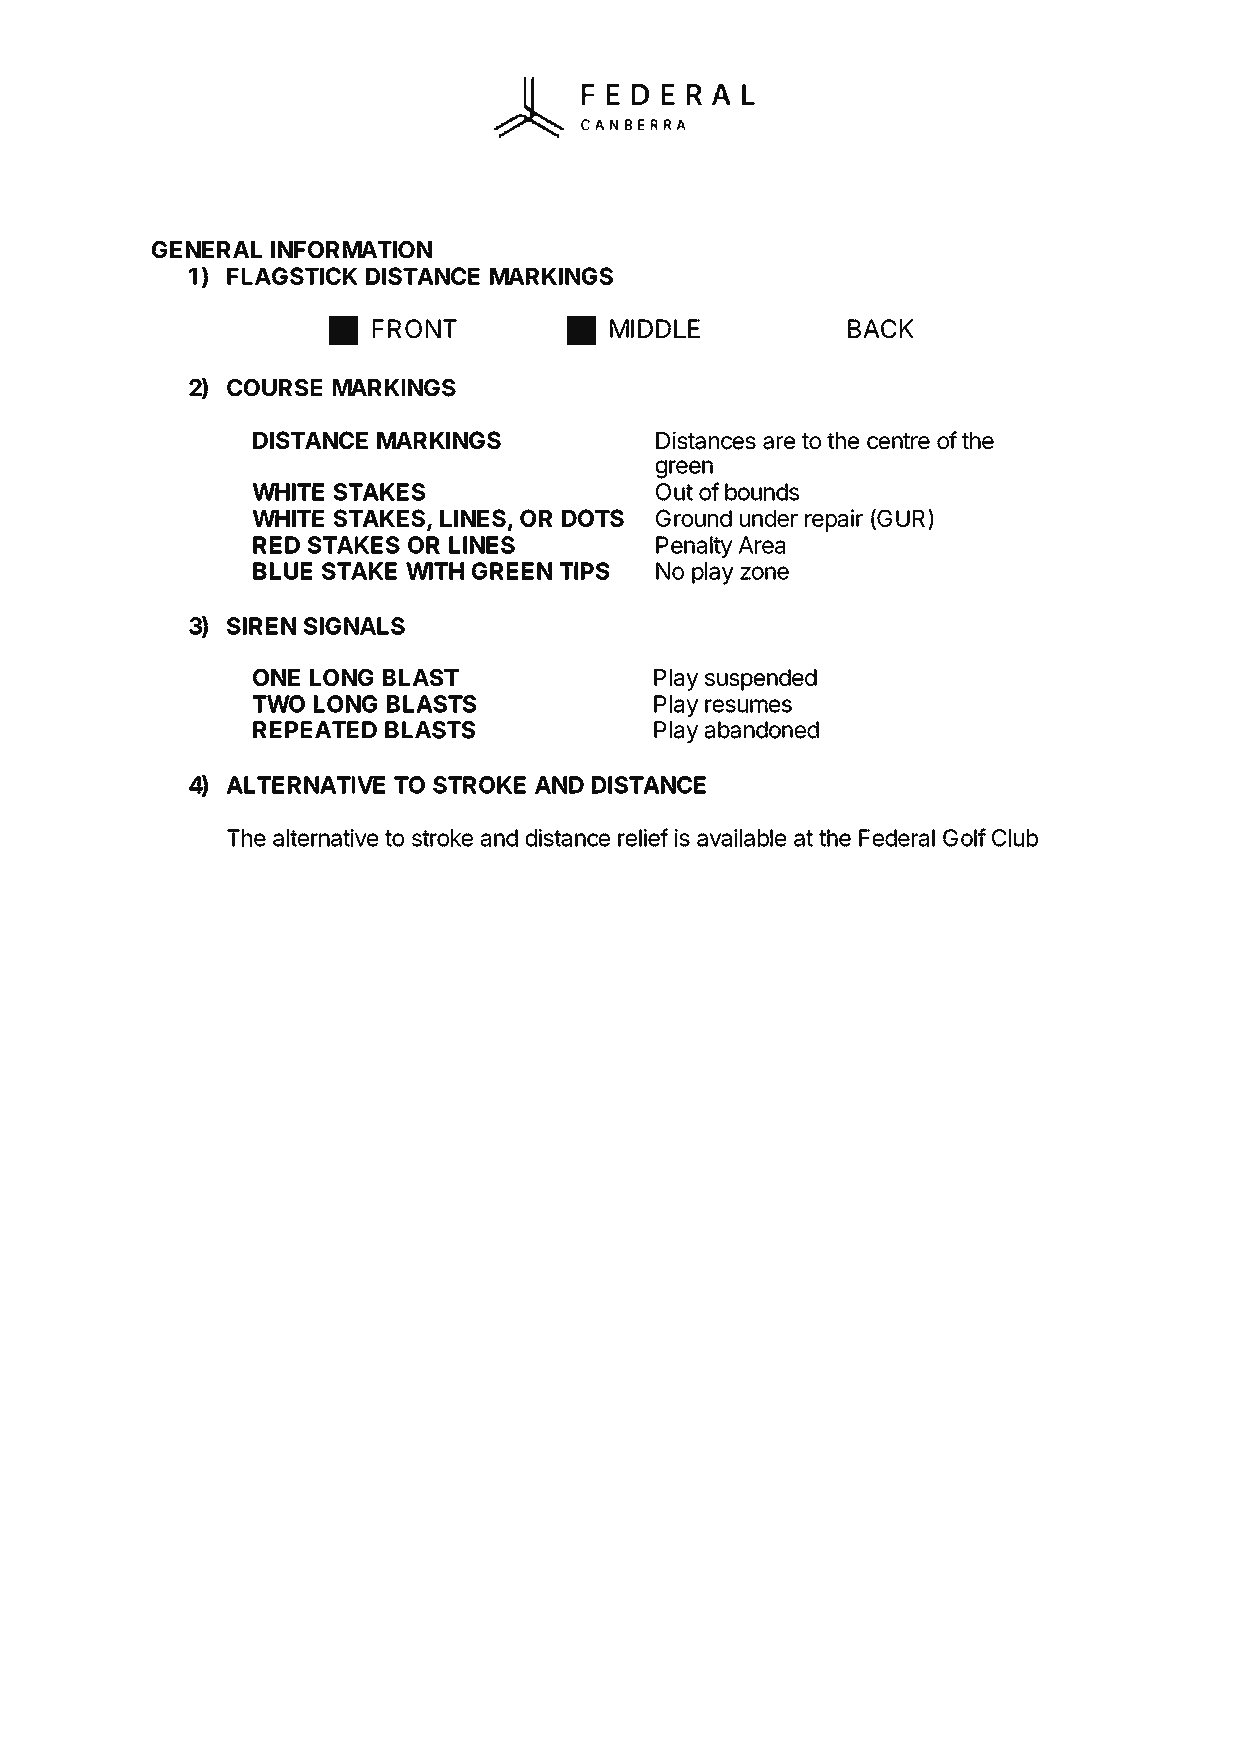  Describe the element at coordinates (593, 518) in the screenshot. I see `DOTS` at that location.
